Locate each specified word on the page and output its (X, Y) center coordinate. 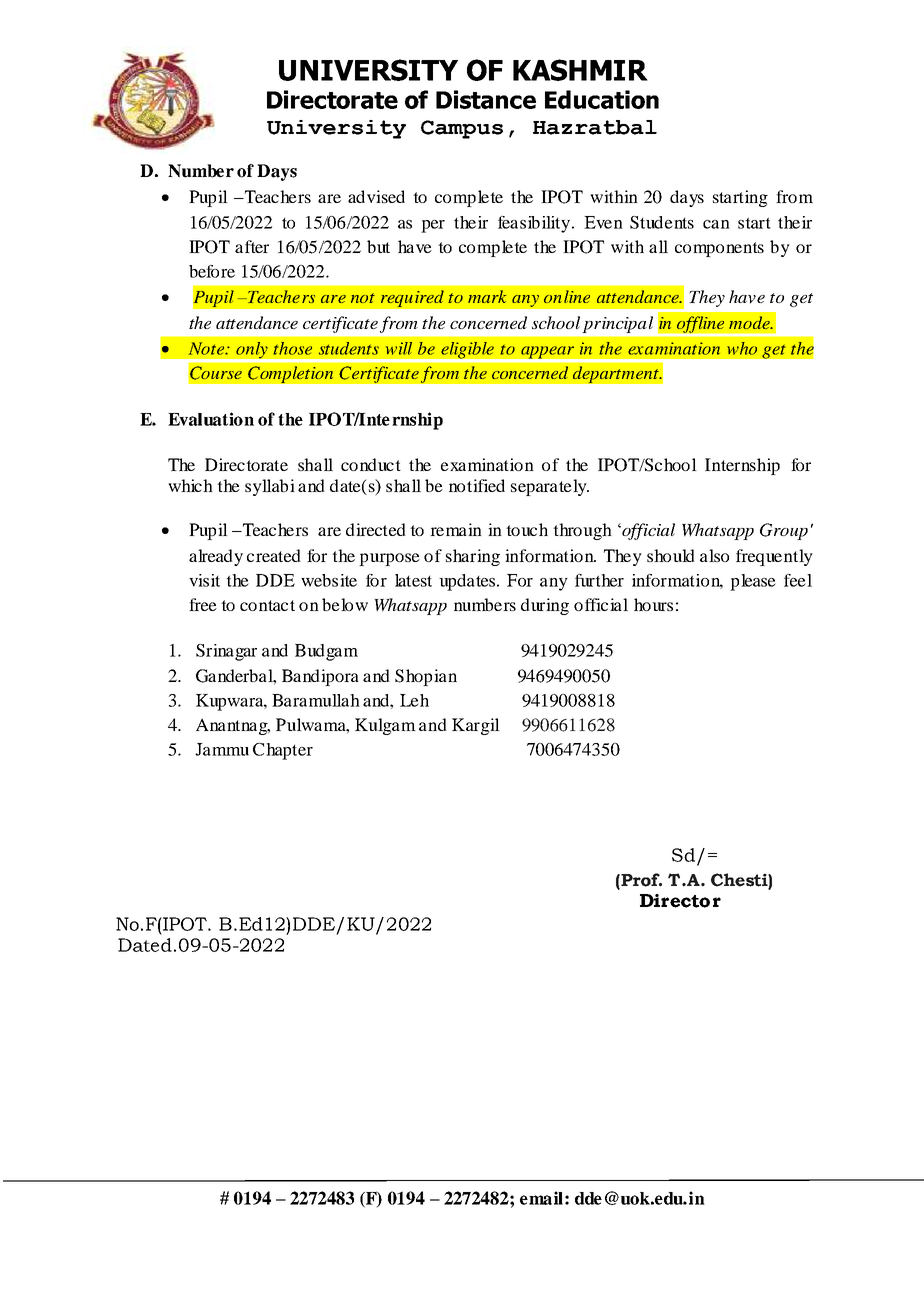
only (252, 351)
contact (267, 605)
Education (602, 99)
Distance (486, 99)
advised (376, 196)
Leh (414, 700)
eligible (468, 351)
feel (798, 580)
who (742, 348)
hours (653, 604)
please (753, 582)
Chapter (283, 751)
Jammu (222, 749)
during (545, 606)
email (541, 1198)
